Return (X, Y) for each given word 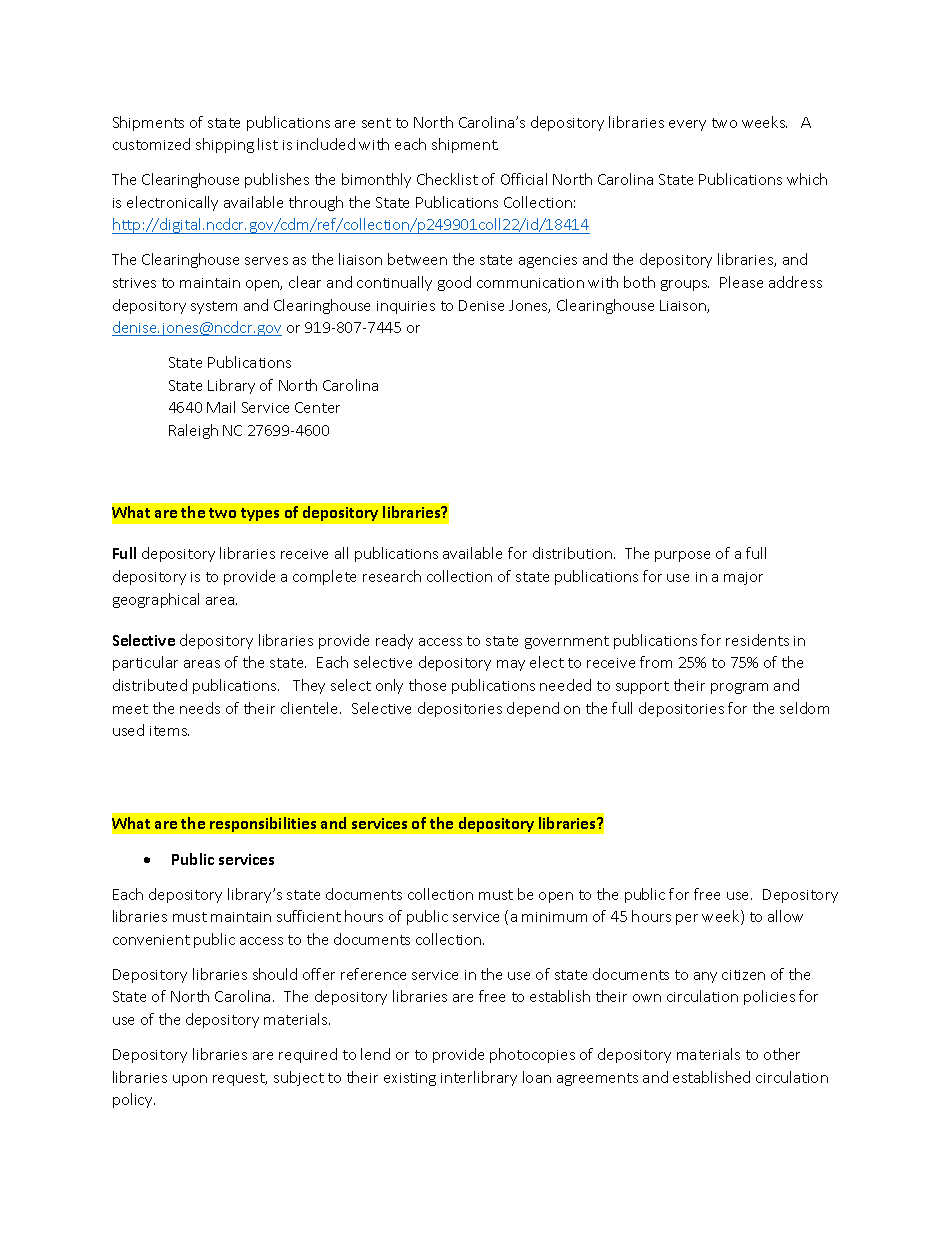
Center (317, 407)
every (687, 125)
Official (524, 179)
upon (190, 1080)
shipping (225, 145)
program (739, 688)
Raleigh (193, 431)
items (169, 731)
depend (533, 709)
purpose (682, 556)
